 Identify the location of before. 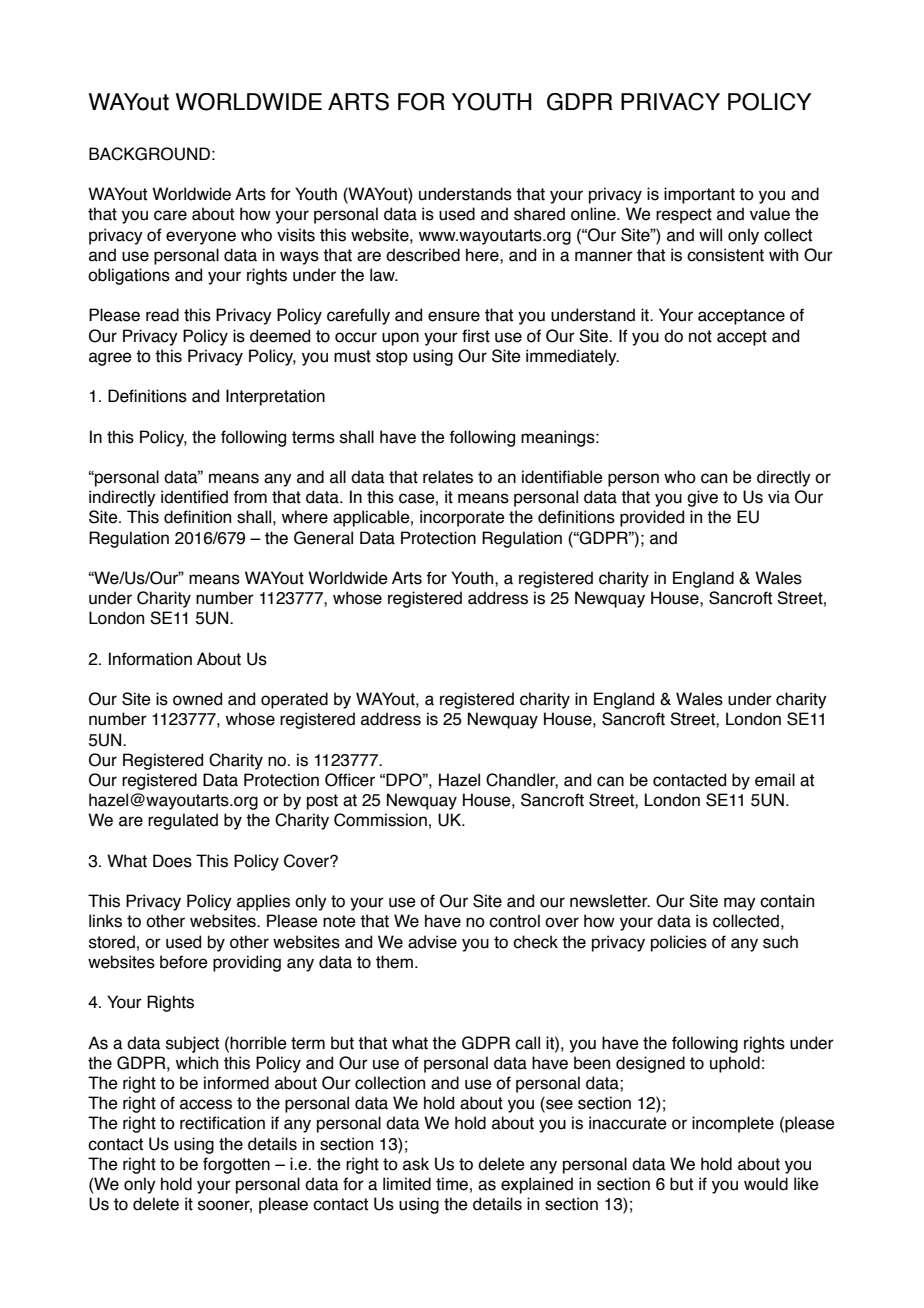
(184, 962).
